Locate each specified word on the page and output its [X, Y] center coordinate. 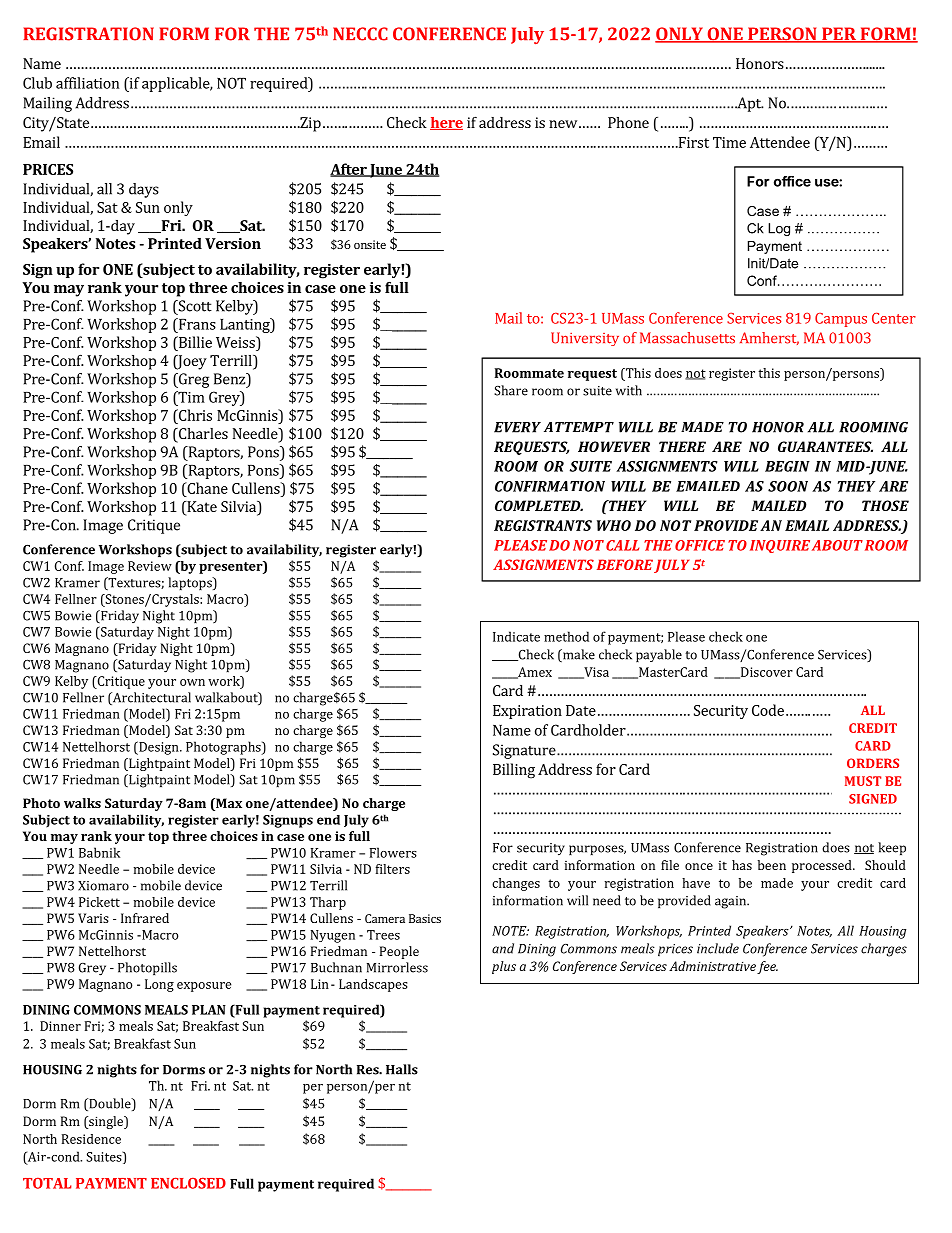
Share [511, 390]
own [192, 682]
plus [504, 967]
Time [729, 142]
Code [768, 710]
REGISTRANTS [543, 525]
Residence [91, 1139]
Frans [196, 324]
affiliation [87, 83]
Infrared [145, 918]
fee [767, 967]
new [563, 124]
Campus [841, 320]
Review [150, 566]
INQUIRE [780, 546]
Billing [514, 771]
